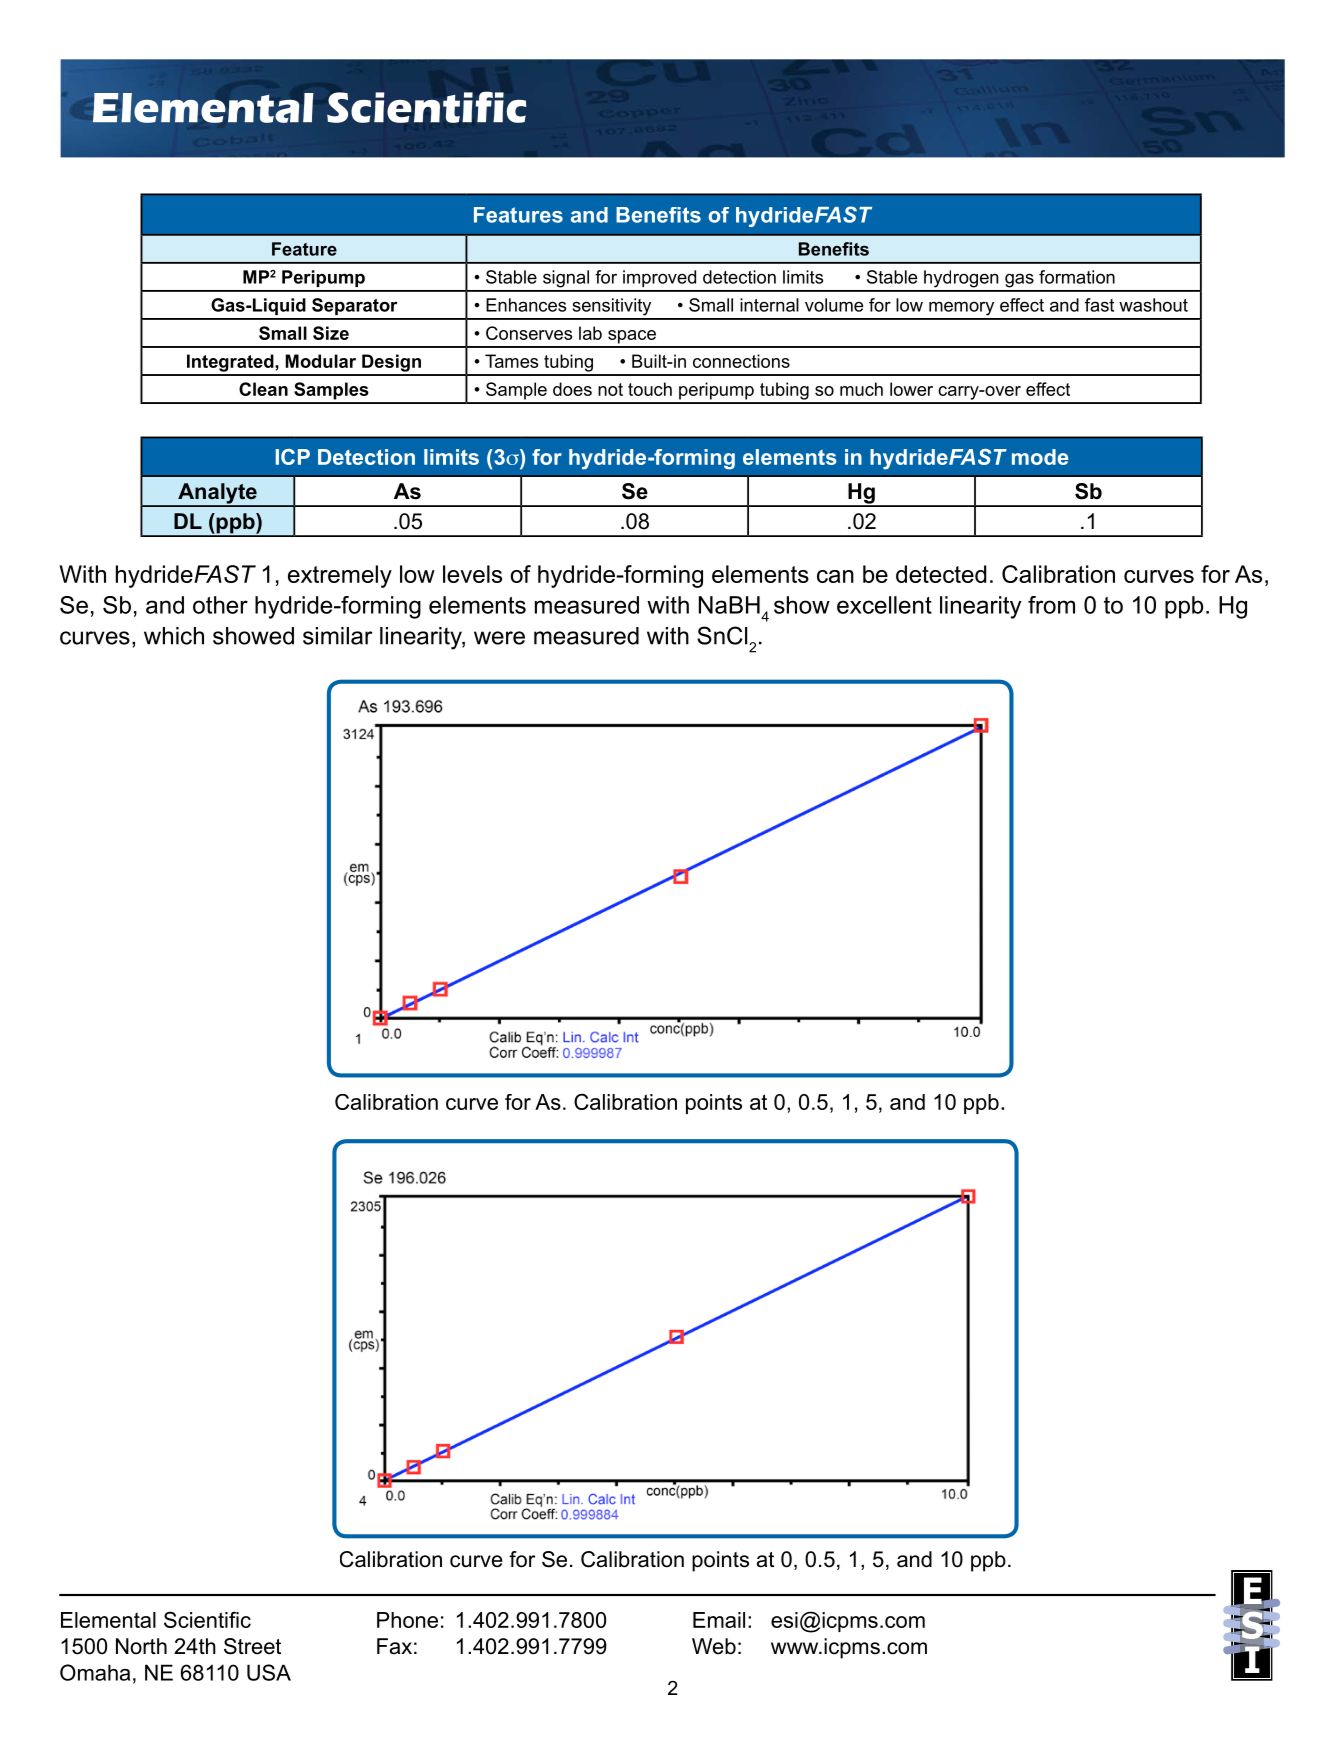  What do you see at coordinates (714, 1646) in the image?
I see `Web` at bounding box center [714, 1646].
